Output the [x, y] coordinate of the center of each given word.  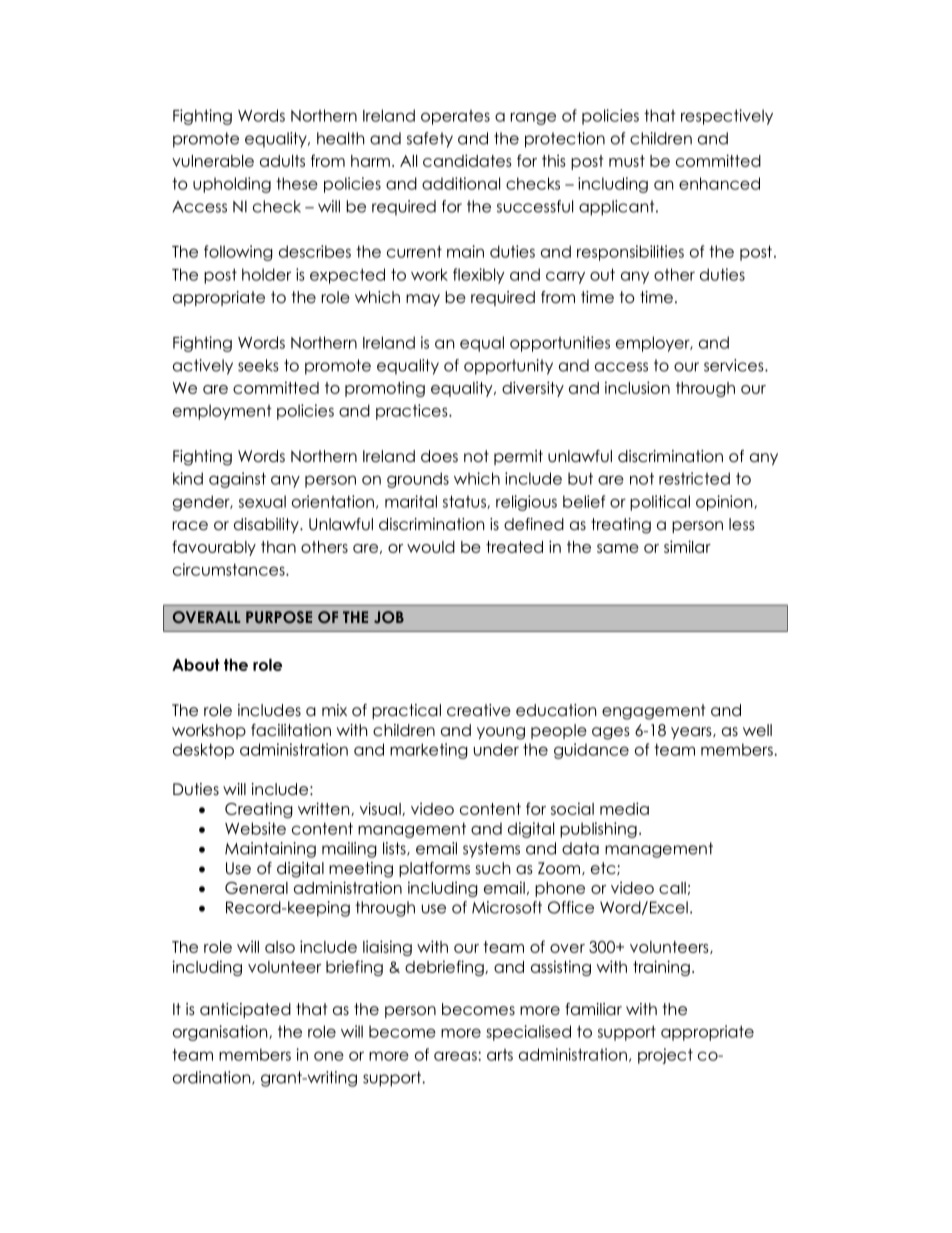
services [735, 365]
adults [282, 161]
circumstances [230, 569]
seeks [258, 365]
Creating [259, 810]
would [431, 547]
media [624, 808]
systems [491, 850]
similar [687, 546]
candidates [467, 160]
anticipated [245, 1010]
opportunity [508, 367]
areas [456, 1056]
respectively [727, 117]
